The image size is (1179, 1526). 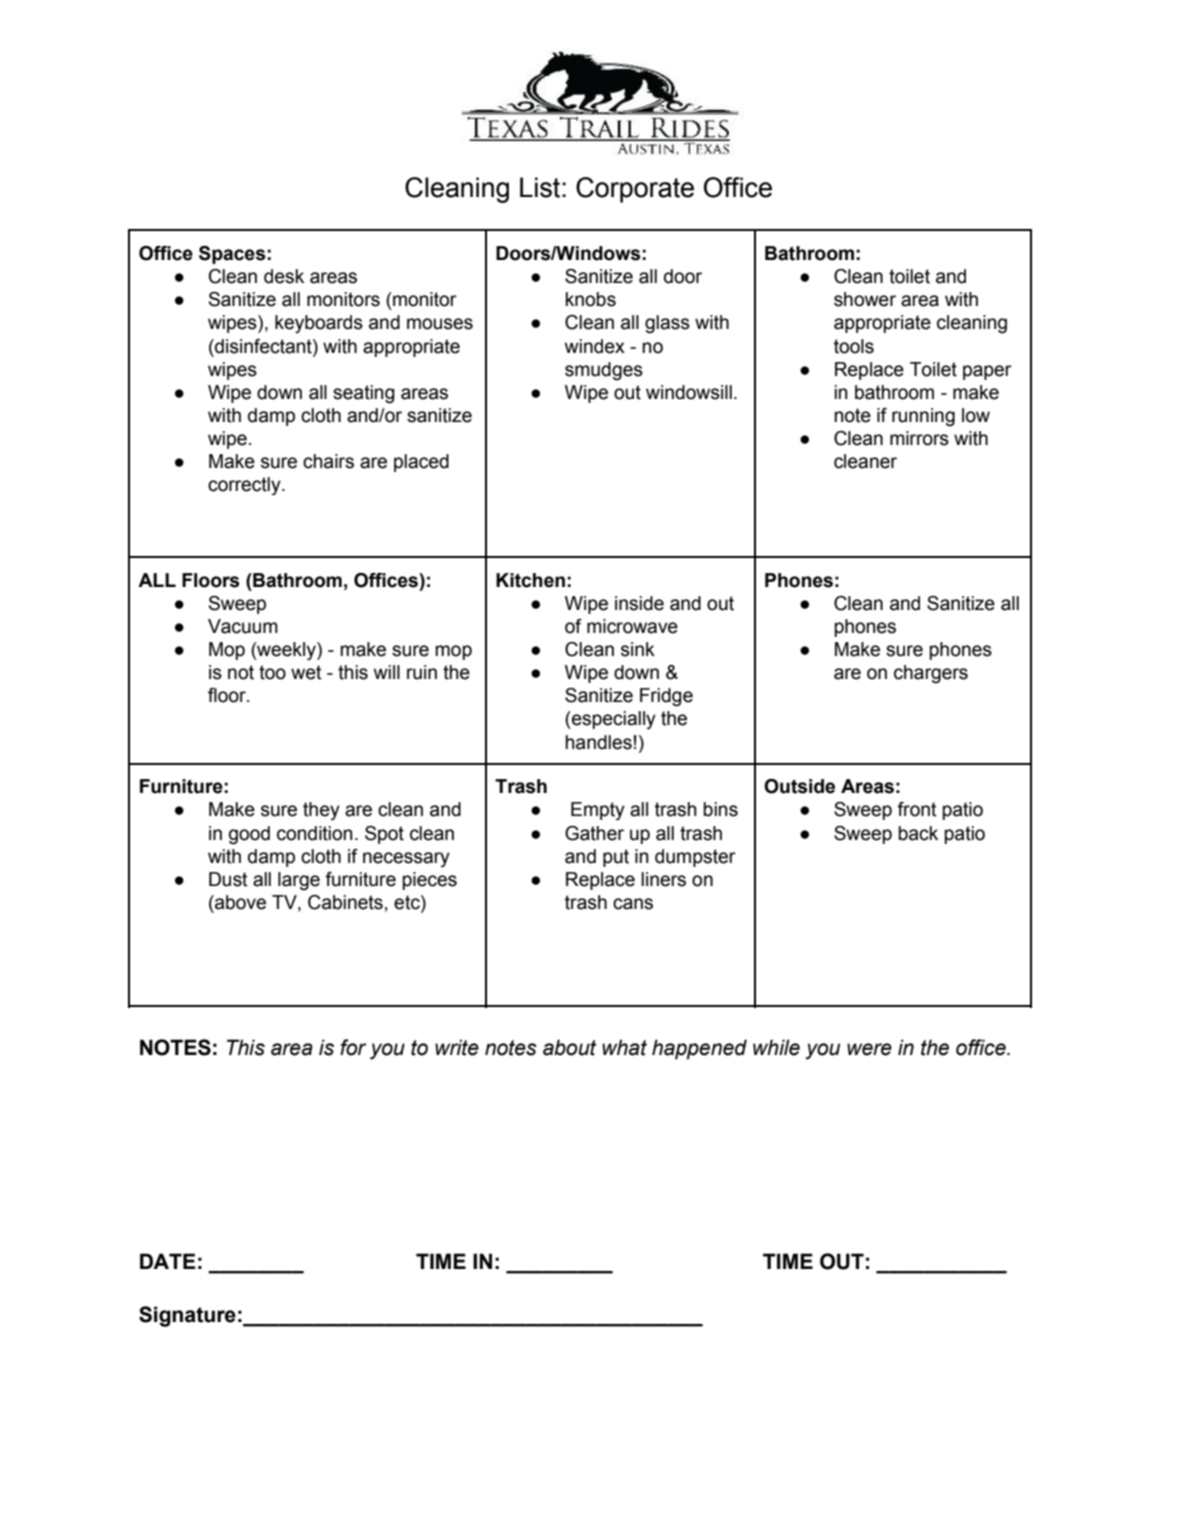 What do you see at coordinates (245, 486) in the document?
I see `correctly` at bounding box center [245, 486].
